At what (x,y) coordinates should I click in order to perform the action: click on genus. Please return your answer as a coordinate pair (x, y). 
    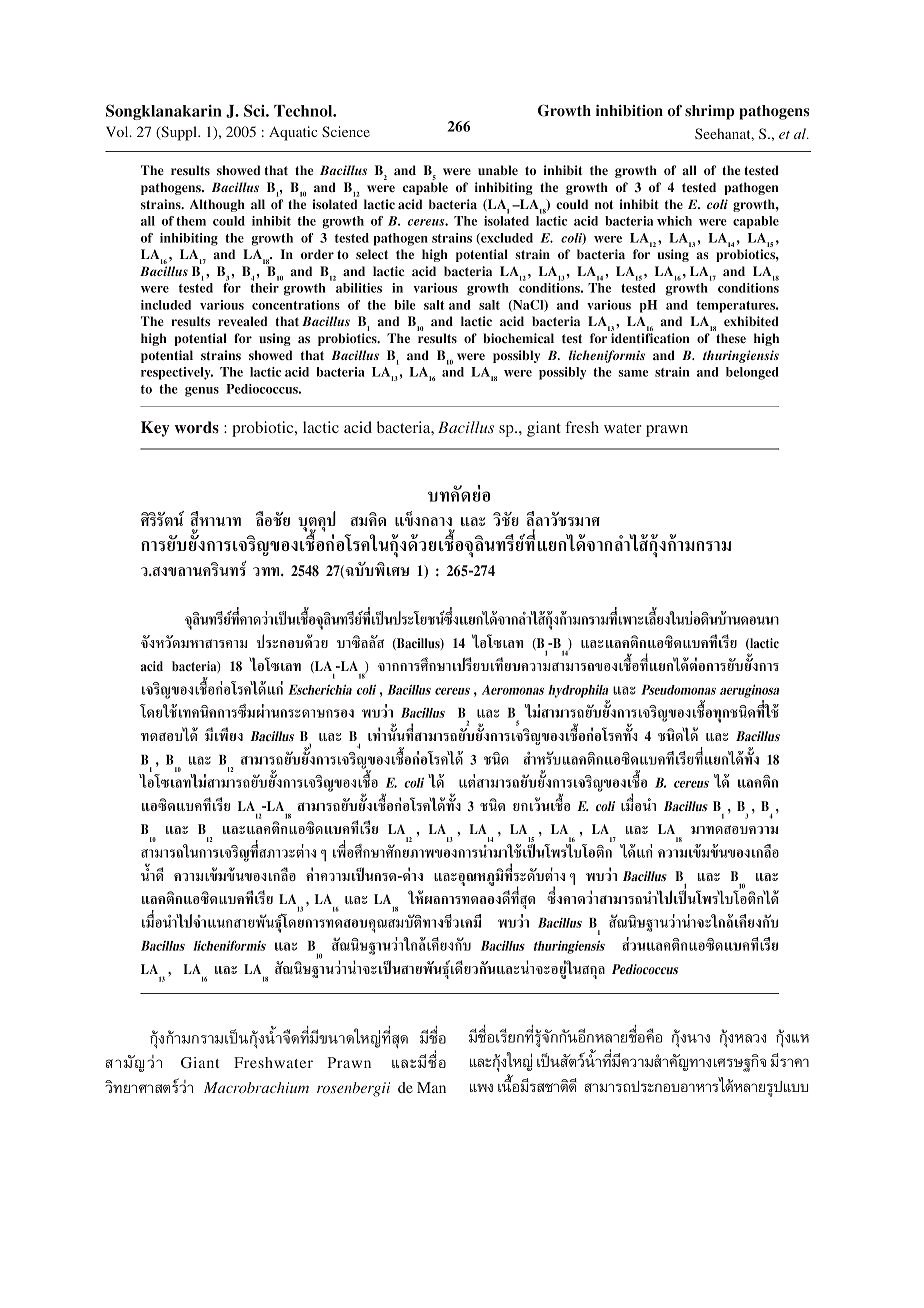
    Looking at the image, I should click on (202, 392).
